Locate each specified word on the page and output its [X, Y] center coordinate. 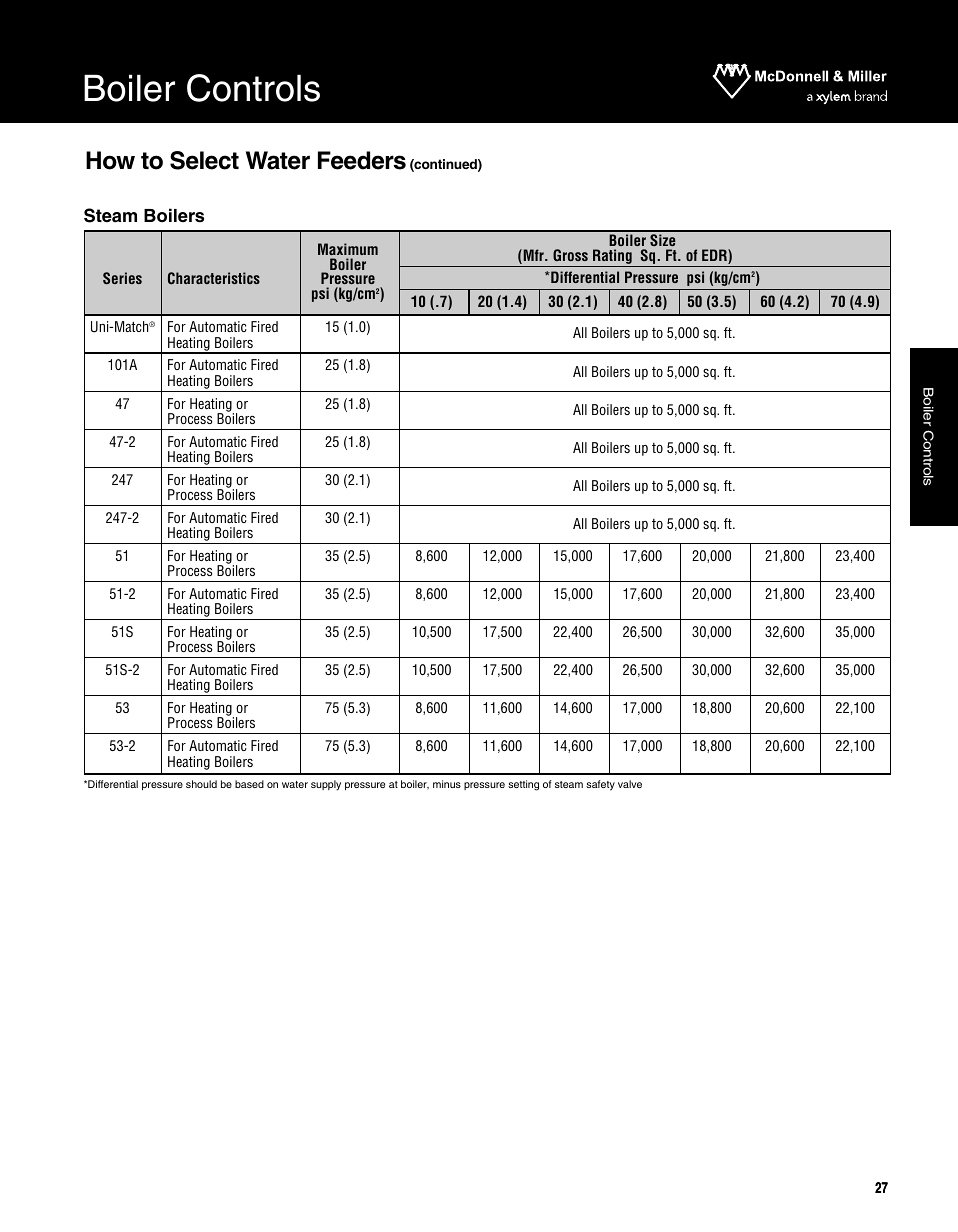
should [201, 784]
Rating [612, 258]
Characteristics [214, 278]
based [249, 784]
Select [204, 160]
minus [447, 784]
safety [600, 785]
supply [326, 785]
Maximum [348, 249]
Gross [570, 255]
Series [122, 278]
